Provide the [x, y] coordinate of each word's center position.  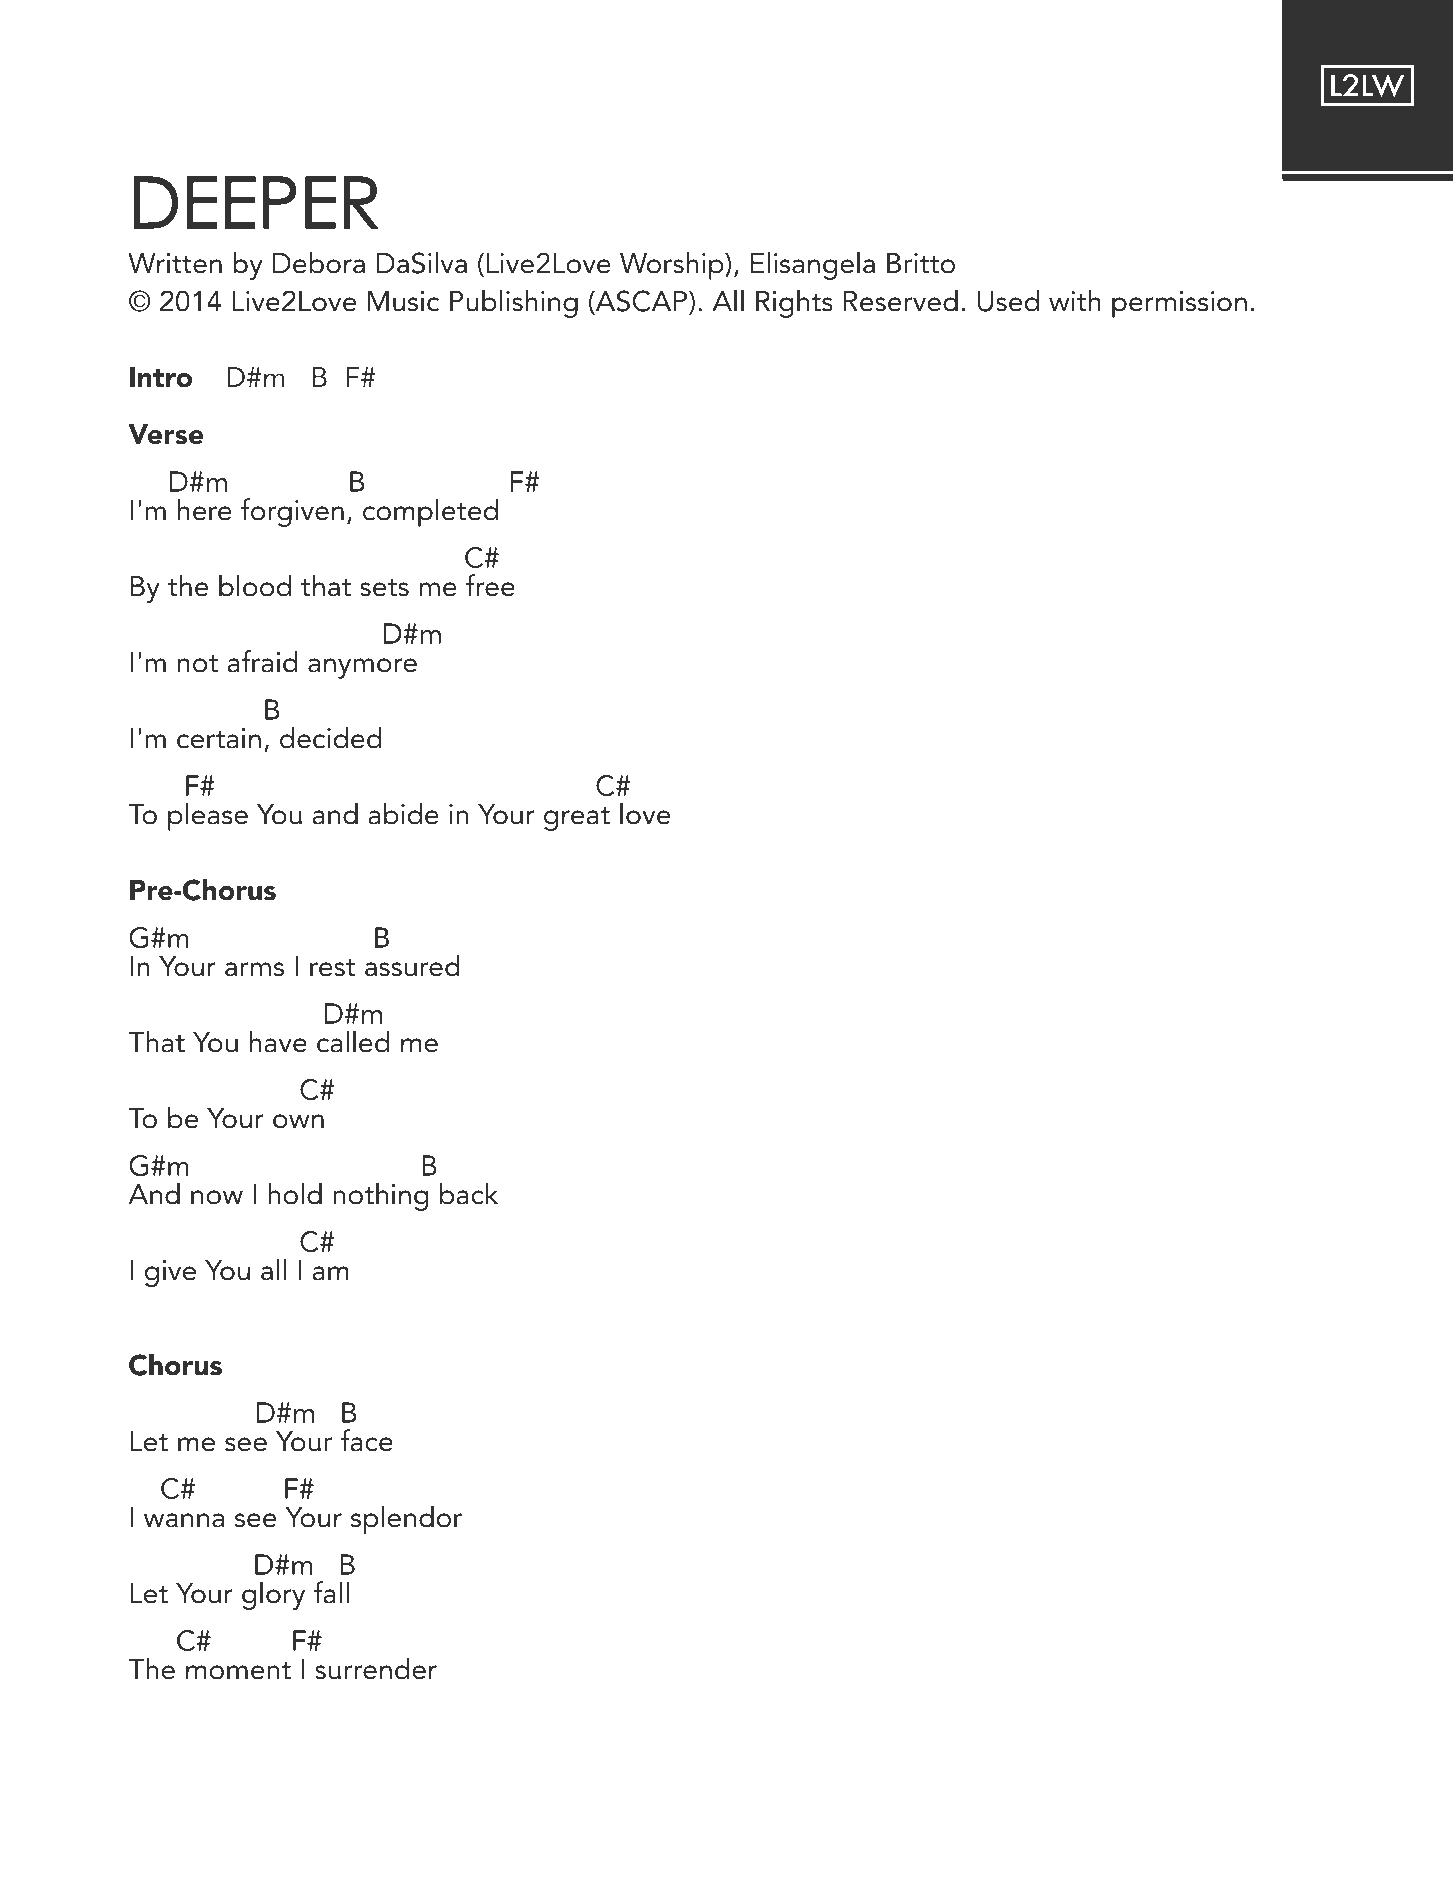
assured [412, 965]
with [1075, 300]
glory [273, 1595]
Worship [673, 265]
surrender [376, 1668]
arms [254, 969]
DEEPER [256, 202]
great [577, 819]
